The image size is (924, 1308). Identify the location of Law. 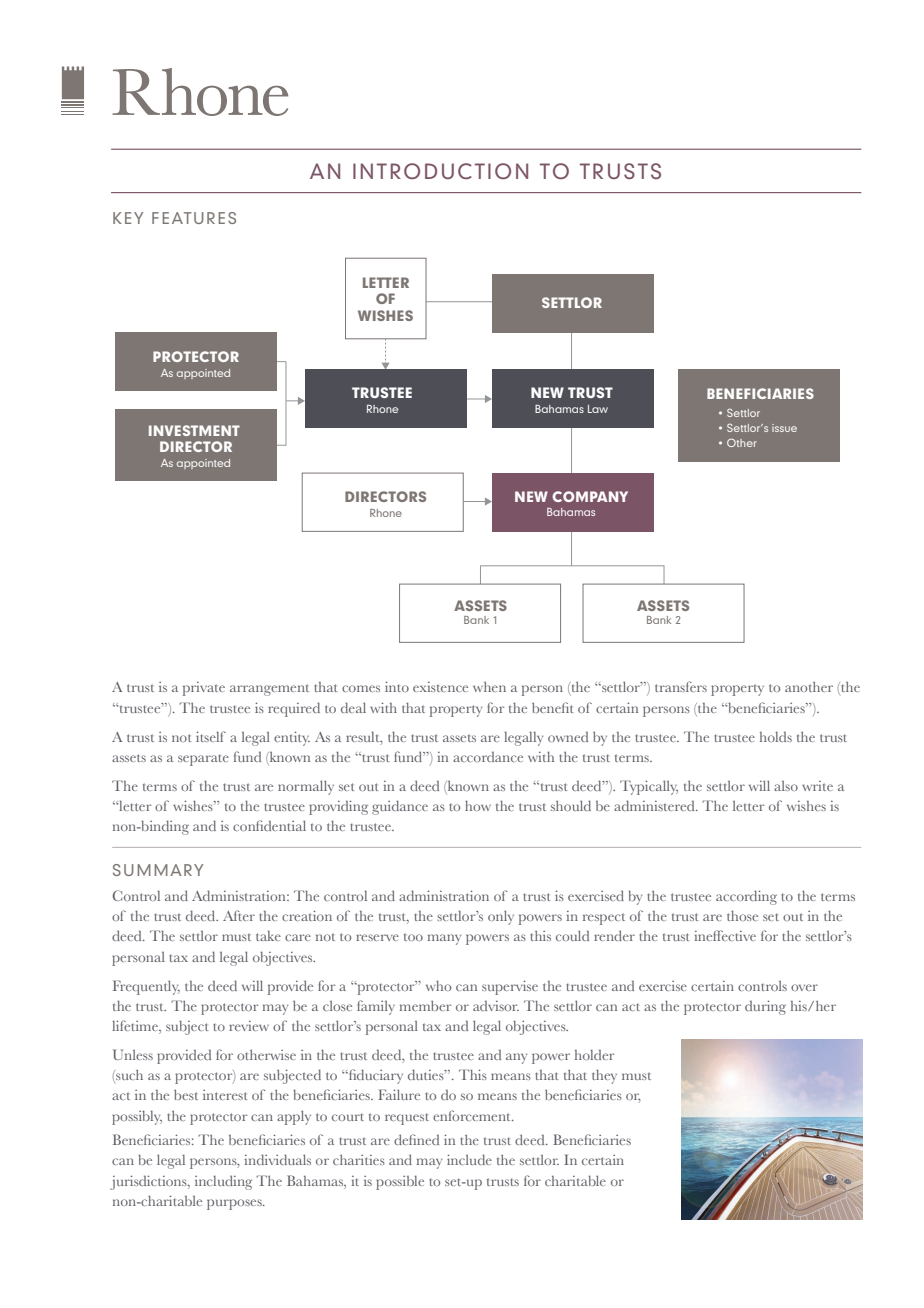
(598, 409).
